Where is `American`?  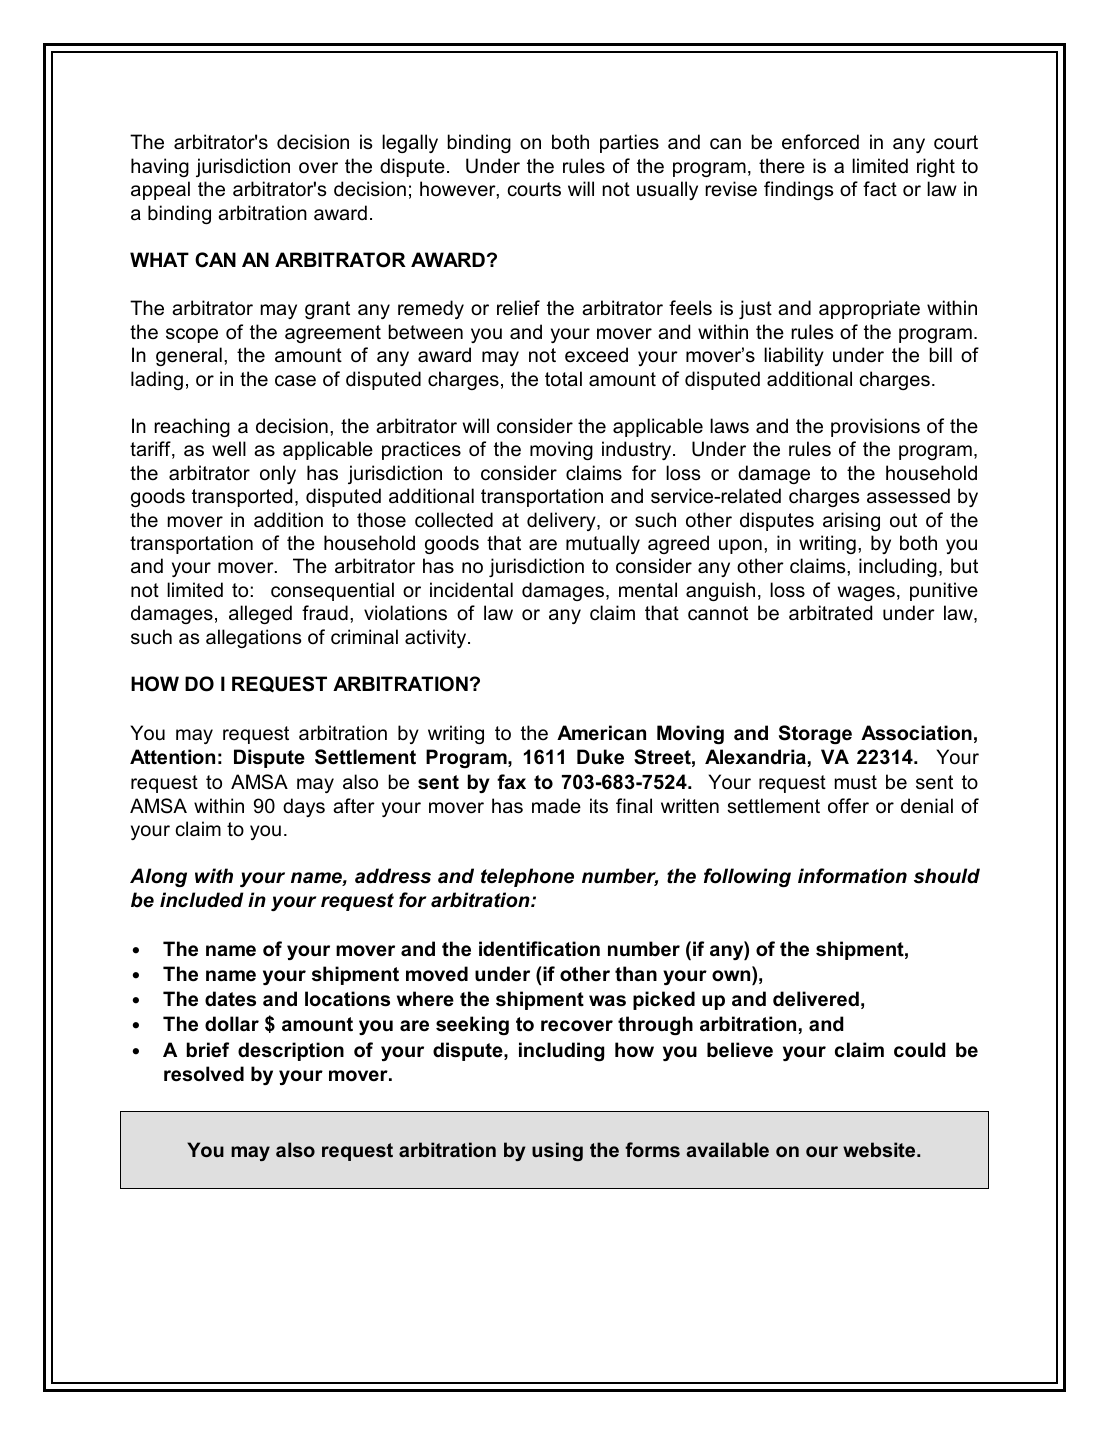 American is located at coordinates (601, 733).
